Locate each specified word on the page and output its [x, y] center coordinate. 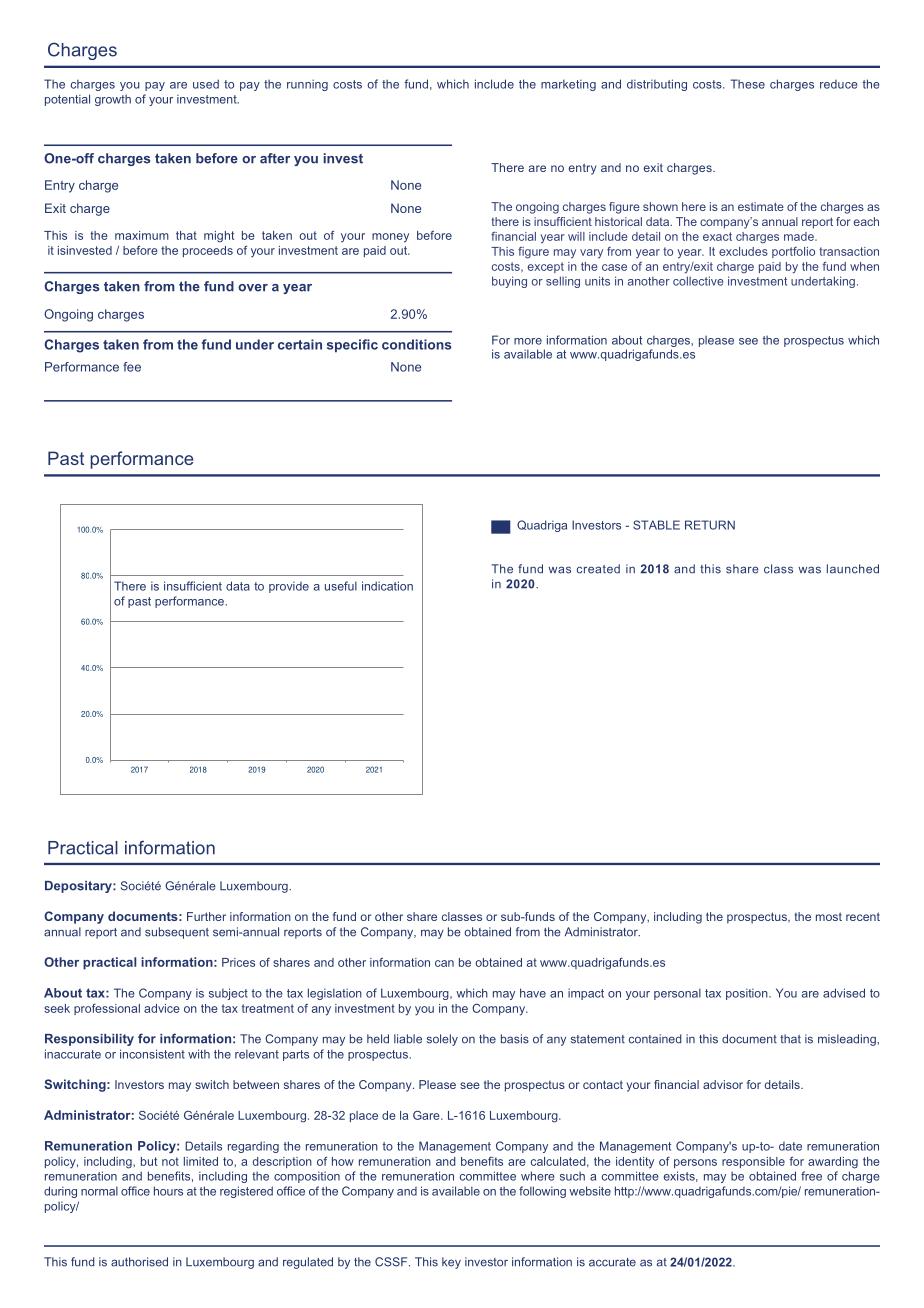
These [747, 84]
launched [853, 569]
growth [113, 100]
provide [289, 587]
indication [387, 586]
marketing [568, 85]
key [451, 1263]
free [811, 1176]
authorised [139, 1262]
